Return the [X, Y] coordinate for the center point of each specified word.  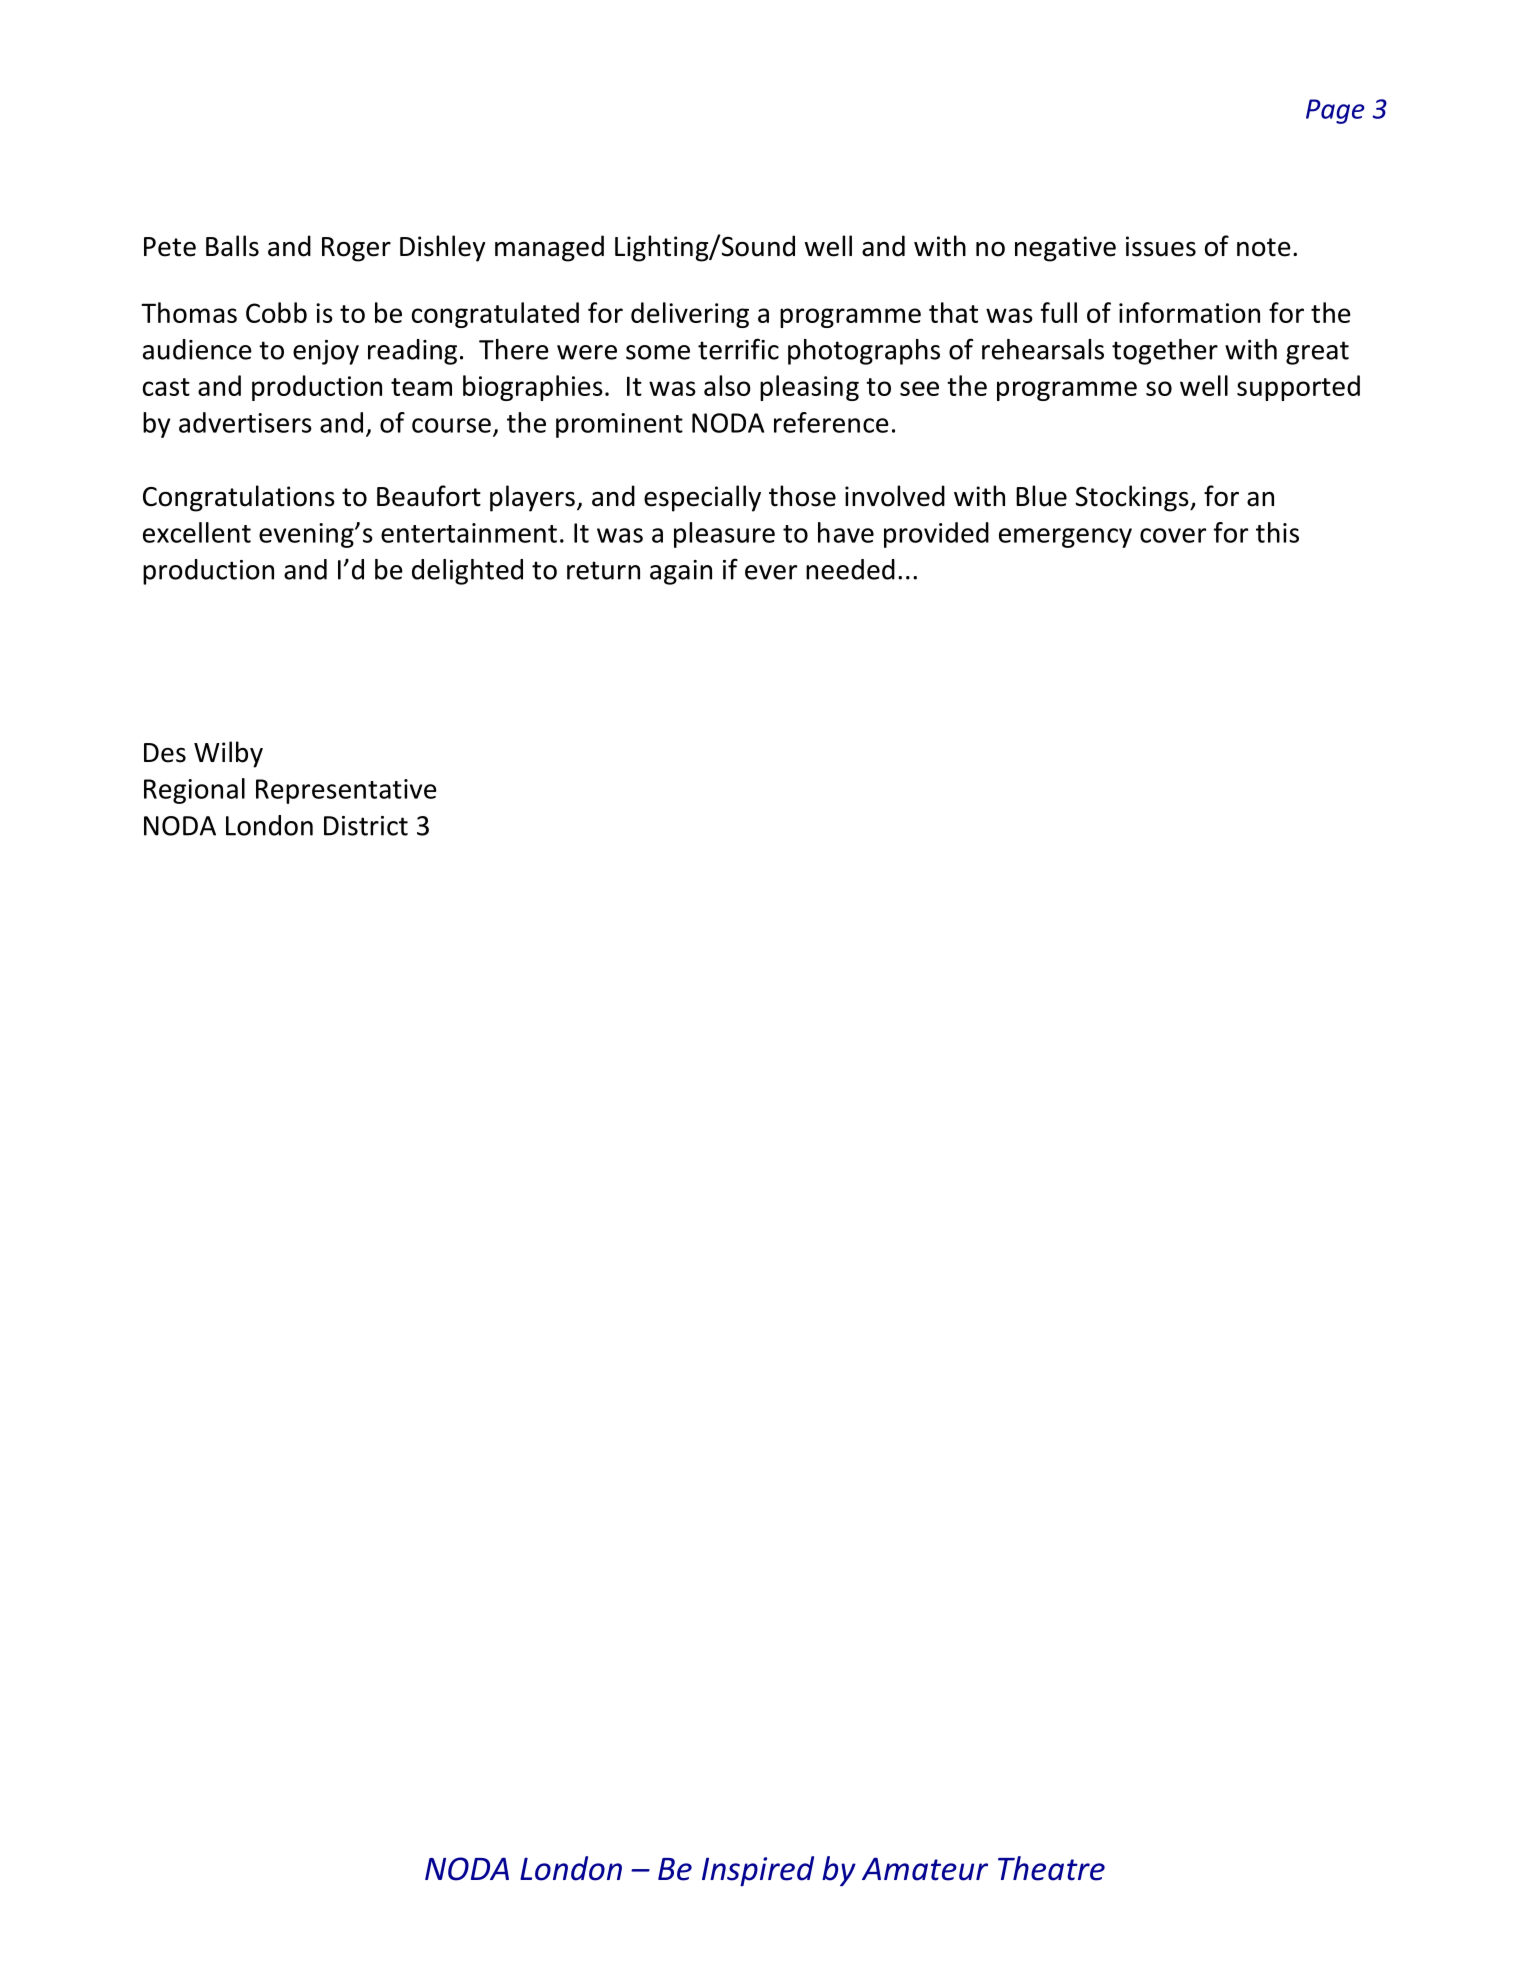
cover [1173, 535]
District [366, 826]
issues [1161, 246]
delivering [690, 315]
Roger [356, 249]
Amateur [925, 1869]
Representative [346, 791]
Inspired [758, 1871]
